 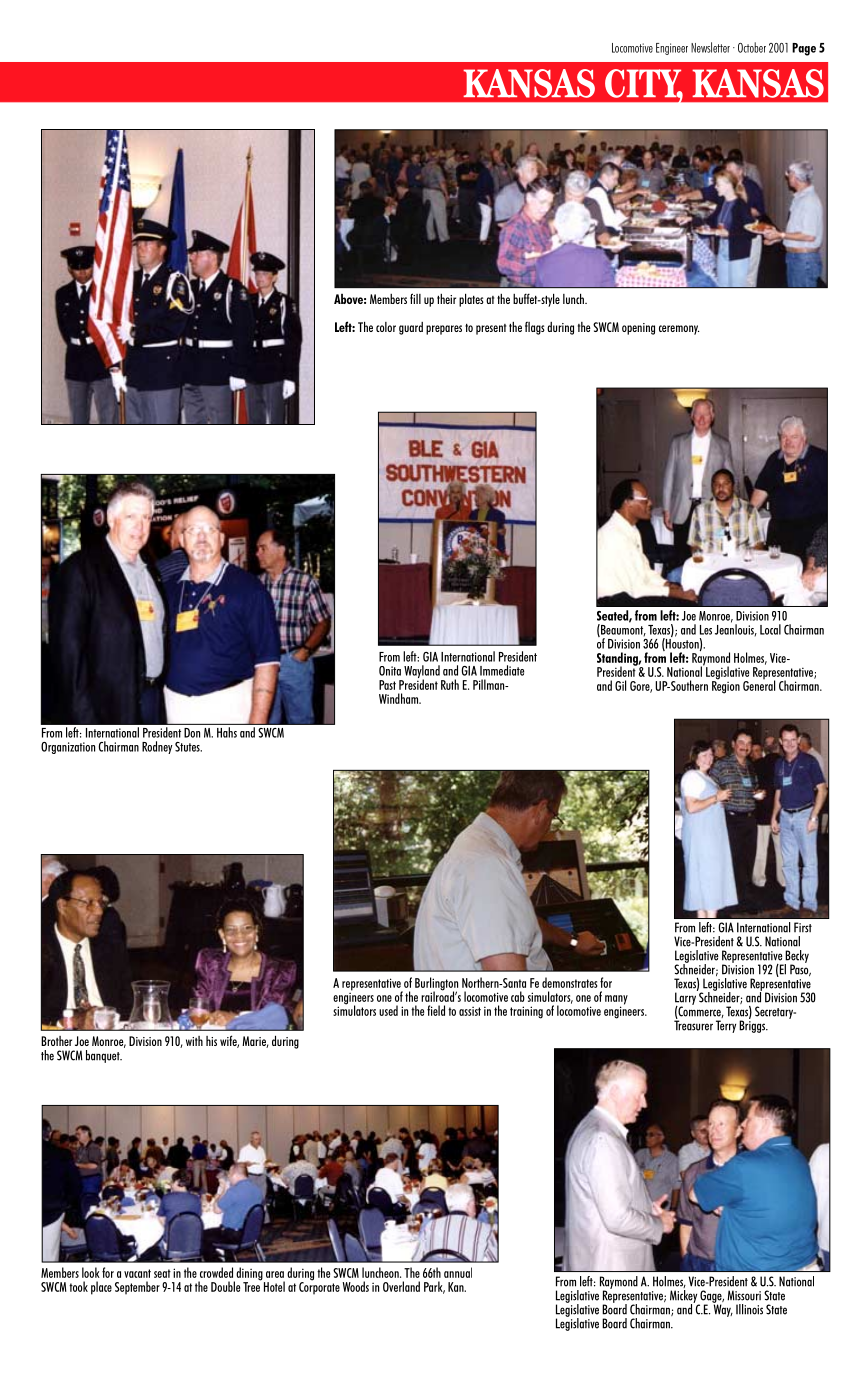 What do you see at coordinates (436, 985) in the image?
I see `Burlington` at bounding box center [436, 985].
